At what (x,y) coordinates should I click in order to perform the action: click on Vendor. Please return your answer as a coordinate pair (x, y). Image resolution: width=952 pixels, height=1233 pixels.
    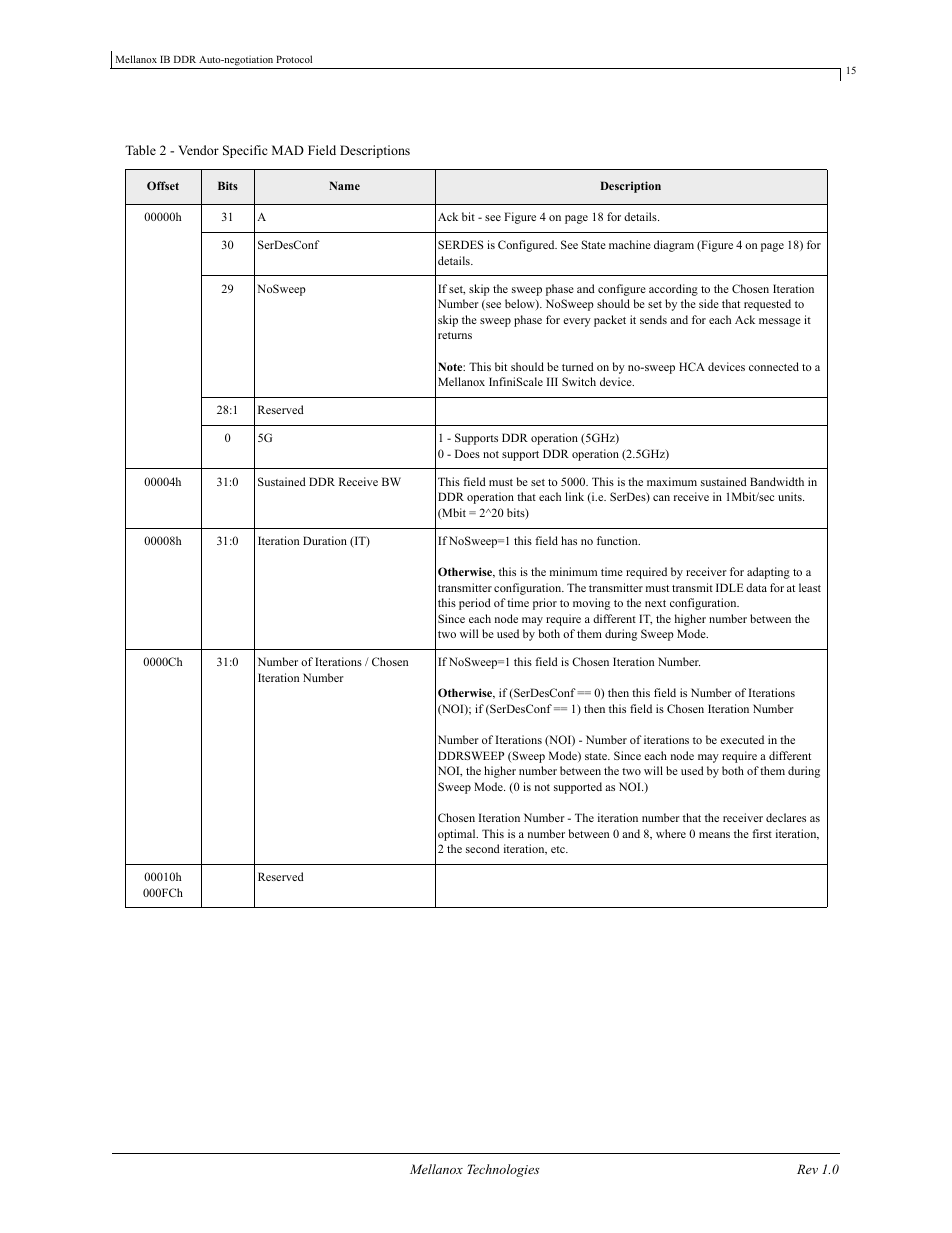
    Looking at the image, I should click on (198, 150).
